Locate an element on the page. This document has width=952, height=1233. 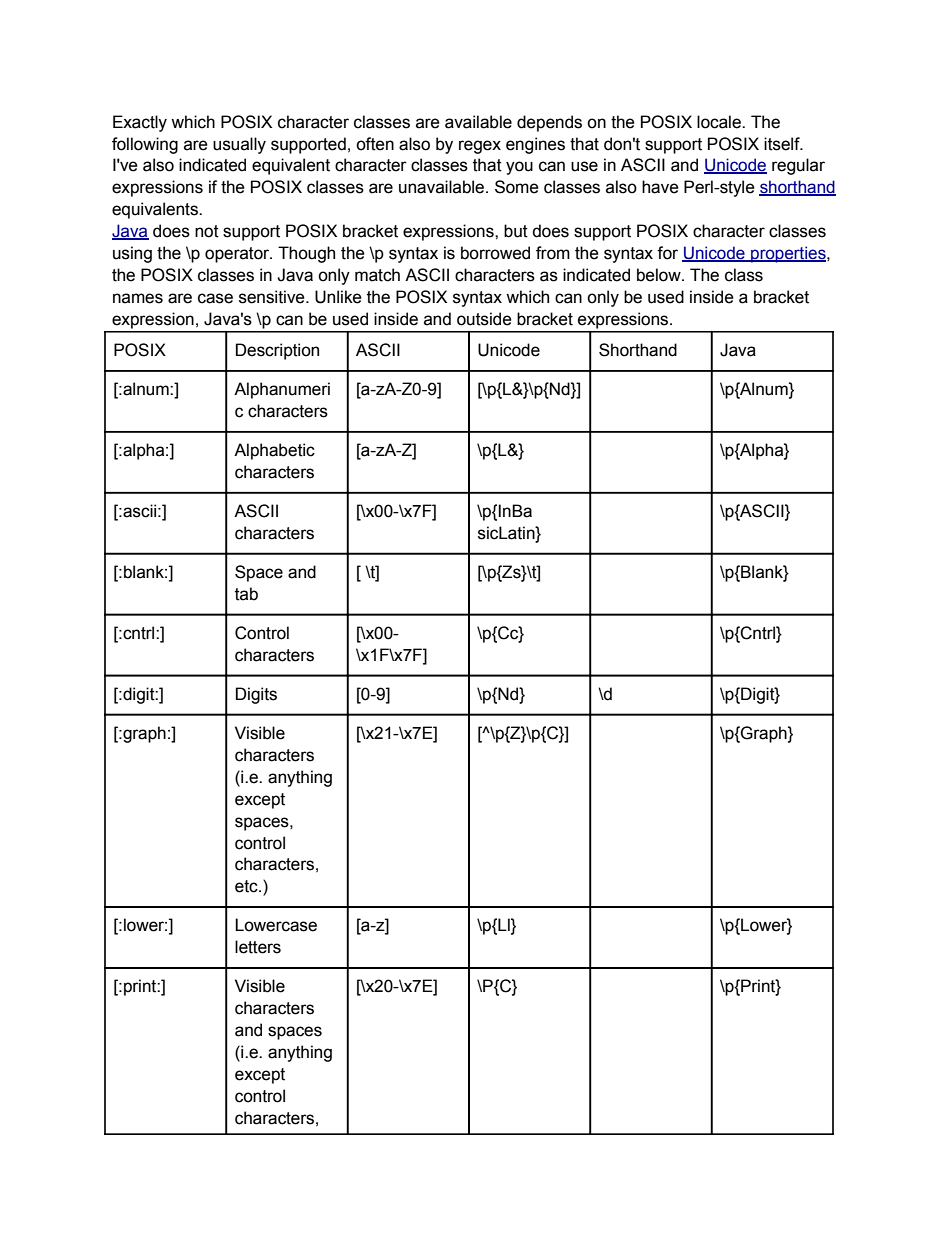
regex is located at coordinates (480, 147).
